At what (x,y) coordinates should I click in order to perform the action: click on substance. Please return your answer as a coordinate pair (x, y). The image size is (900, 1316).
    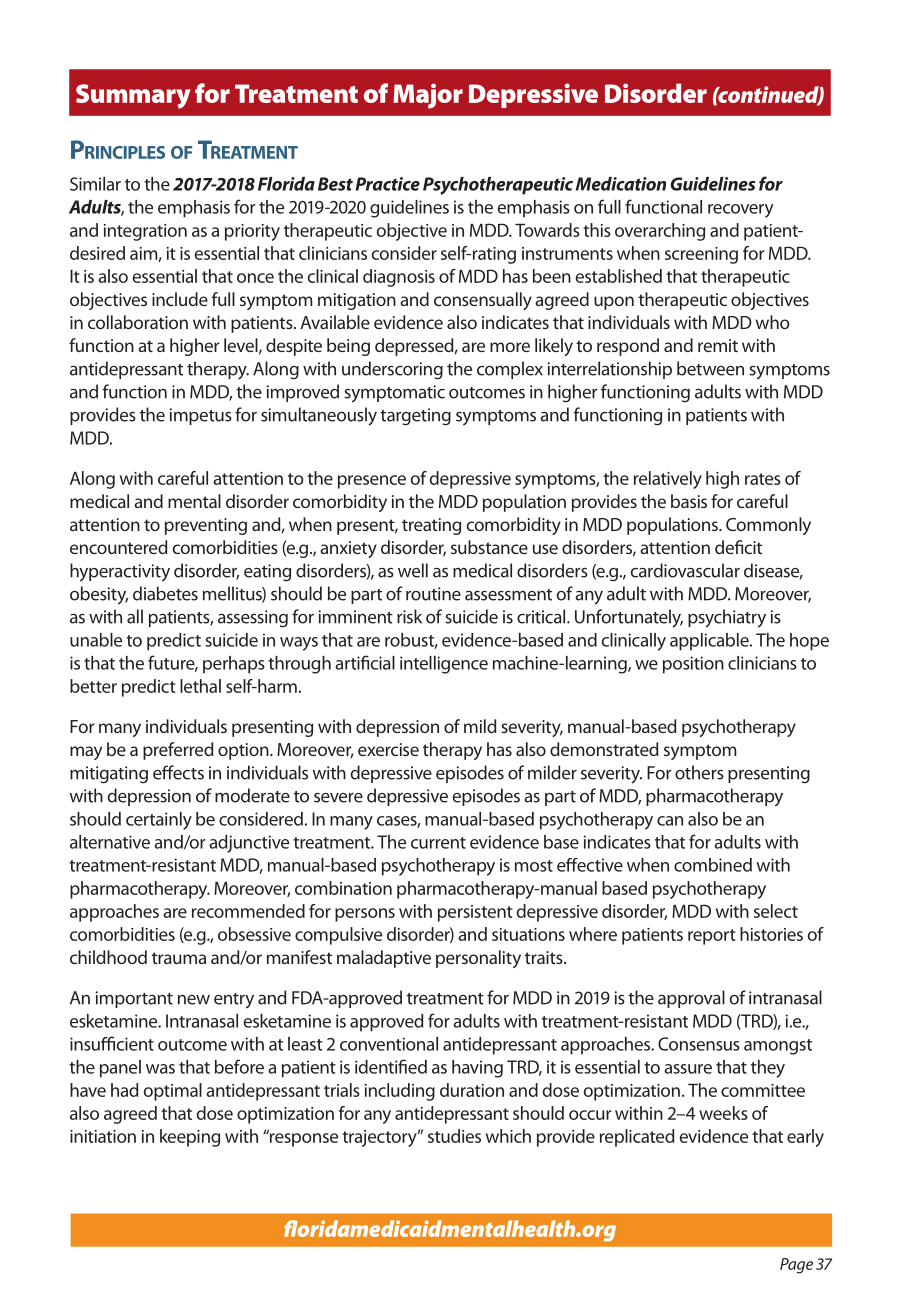
    Looking at the image, I should click on (489, 547).
